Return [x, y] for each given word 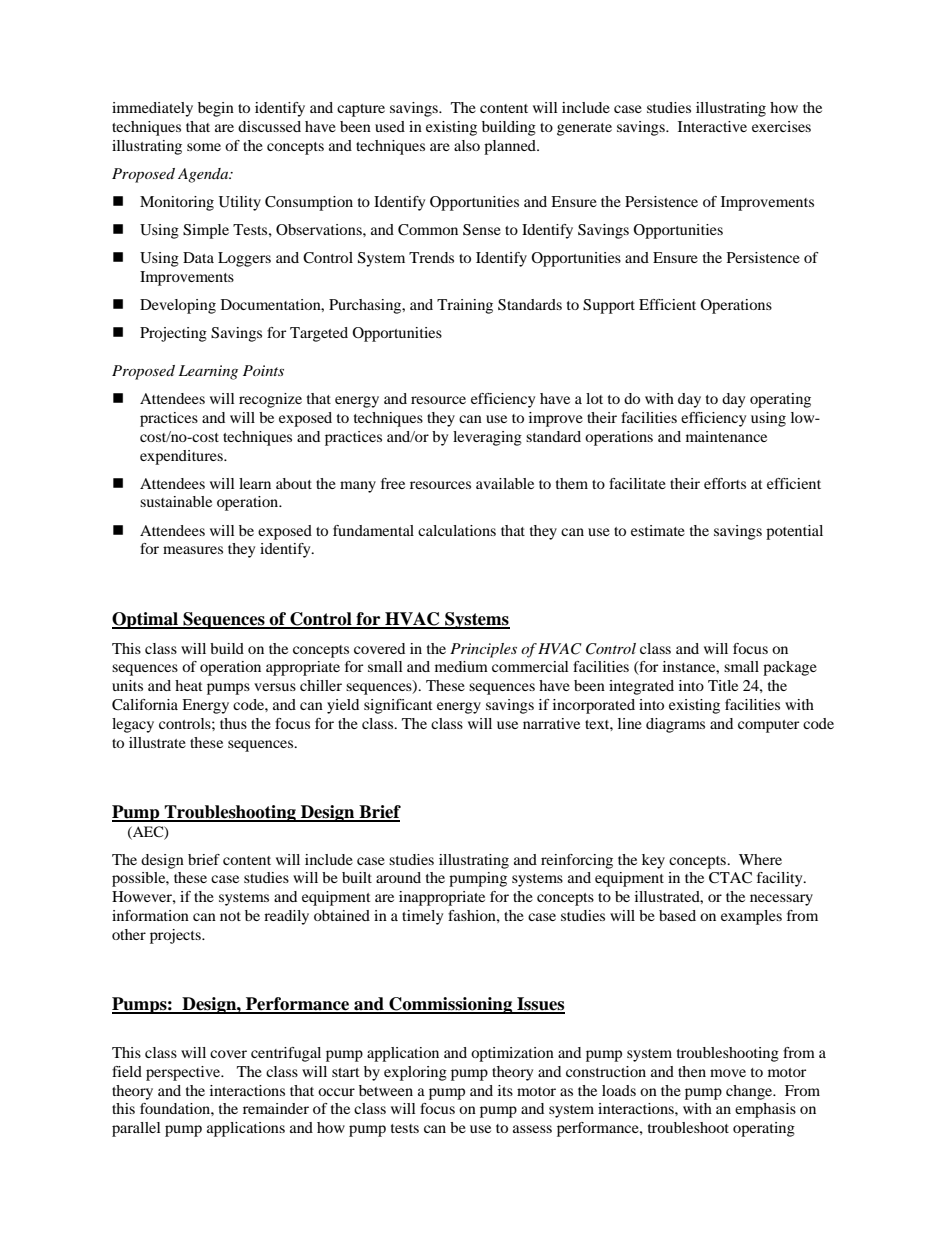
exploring [415, 1073]
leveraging [487, 438]
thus [233, 723]
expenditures [182, 457]
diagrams [675, 725]
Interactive [712, 126]
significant [398, 706]
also [467, 145]
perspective [184, 1073]
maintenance [726, 436]
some [204, 147]
